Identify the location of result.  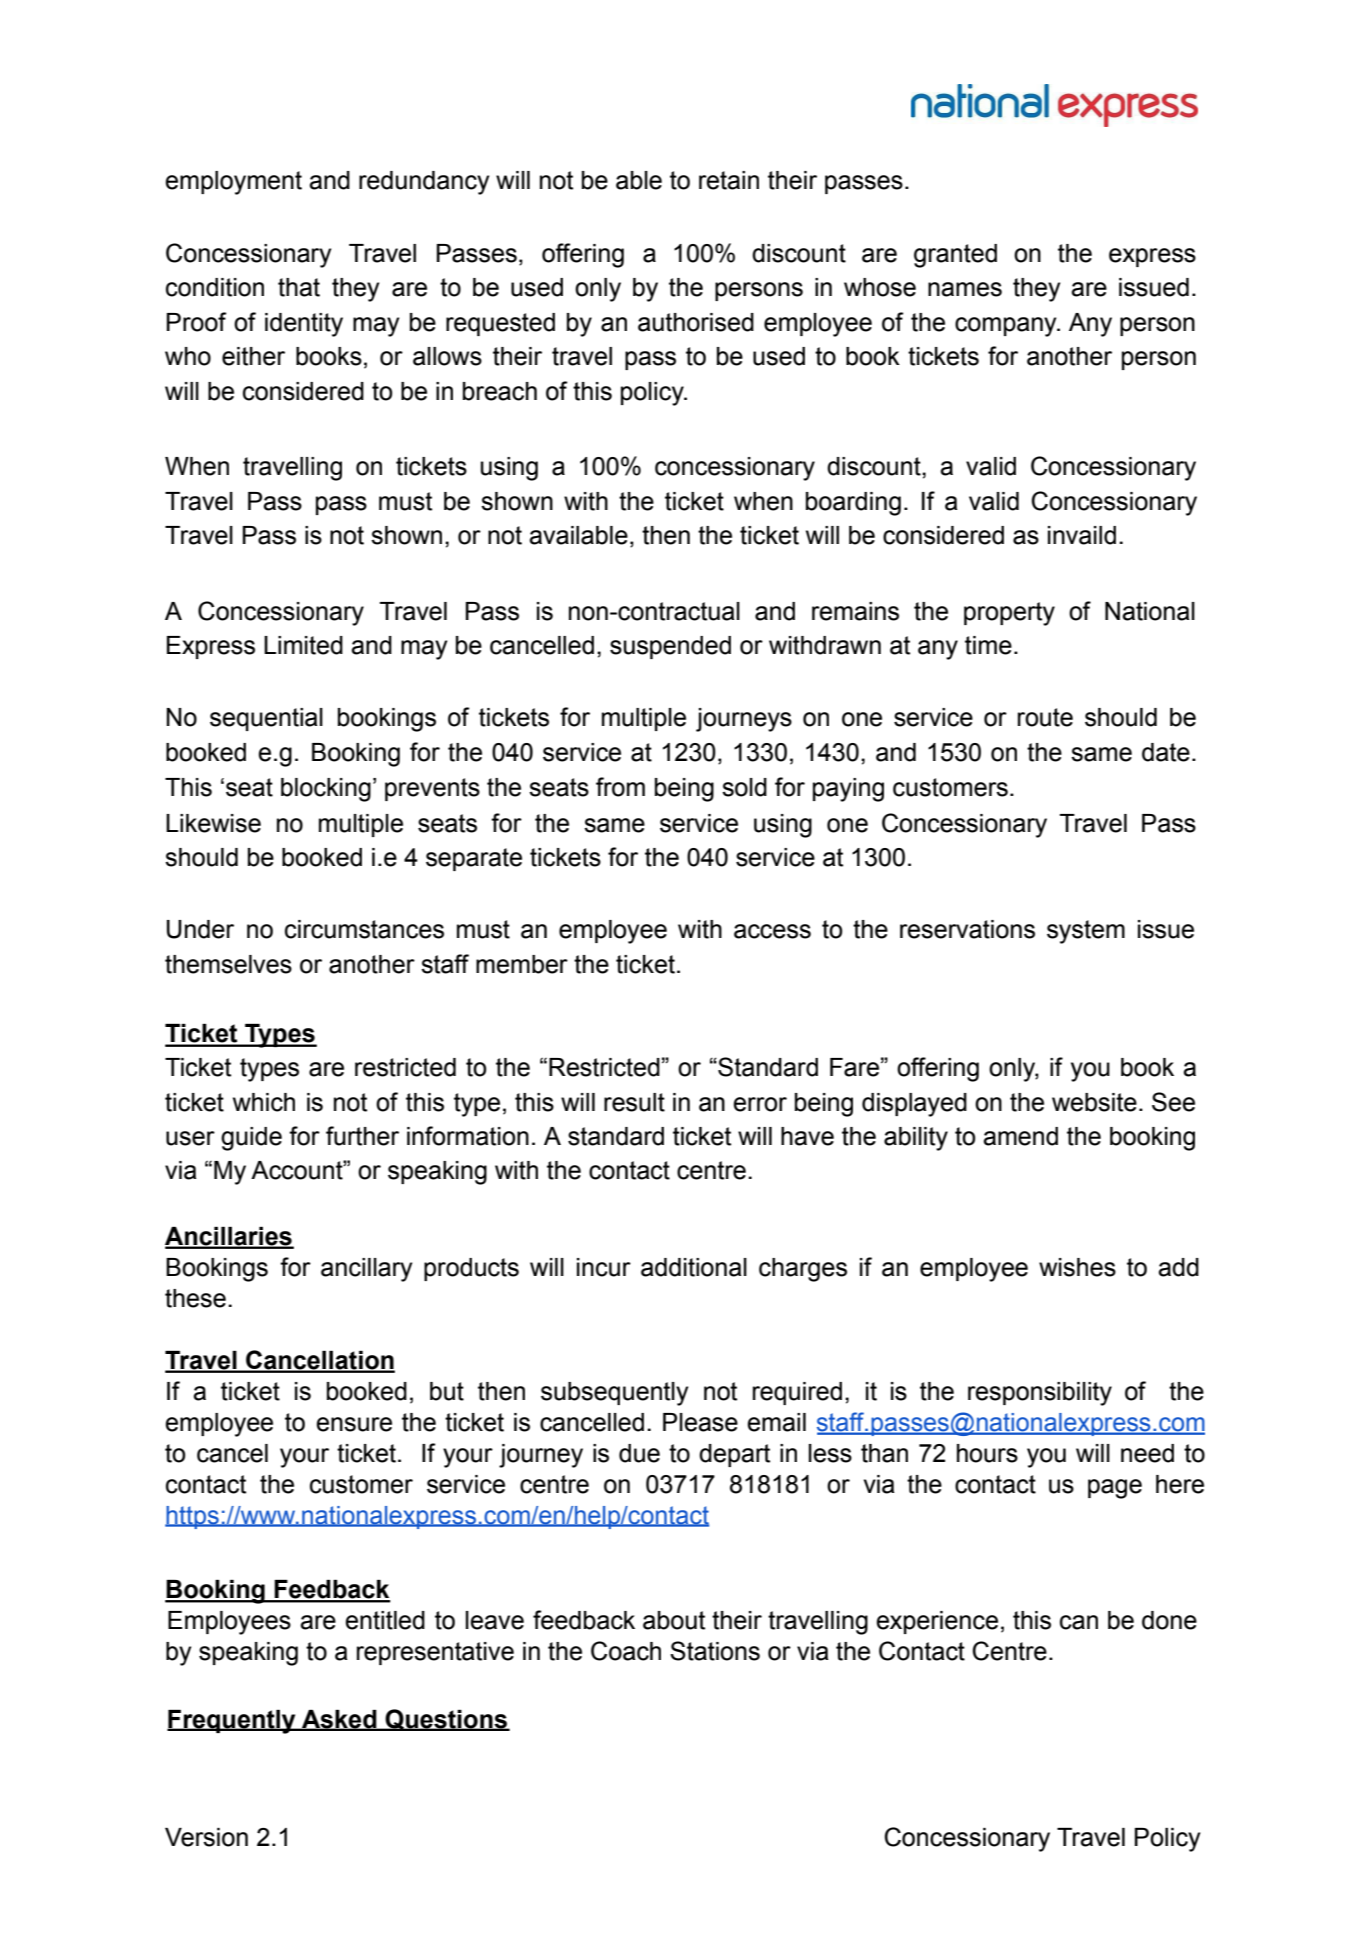
(634, 1102).
